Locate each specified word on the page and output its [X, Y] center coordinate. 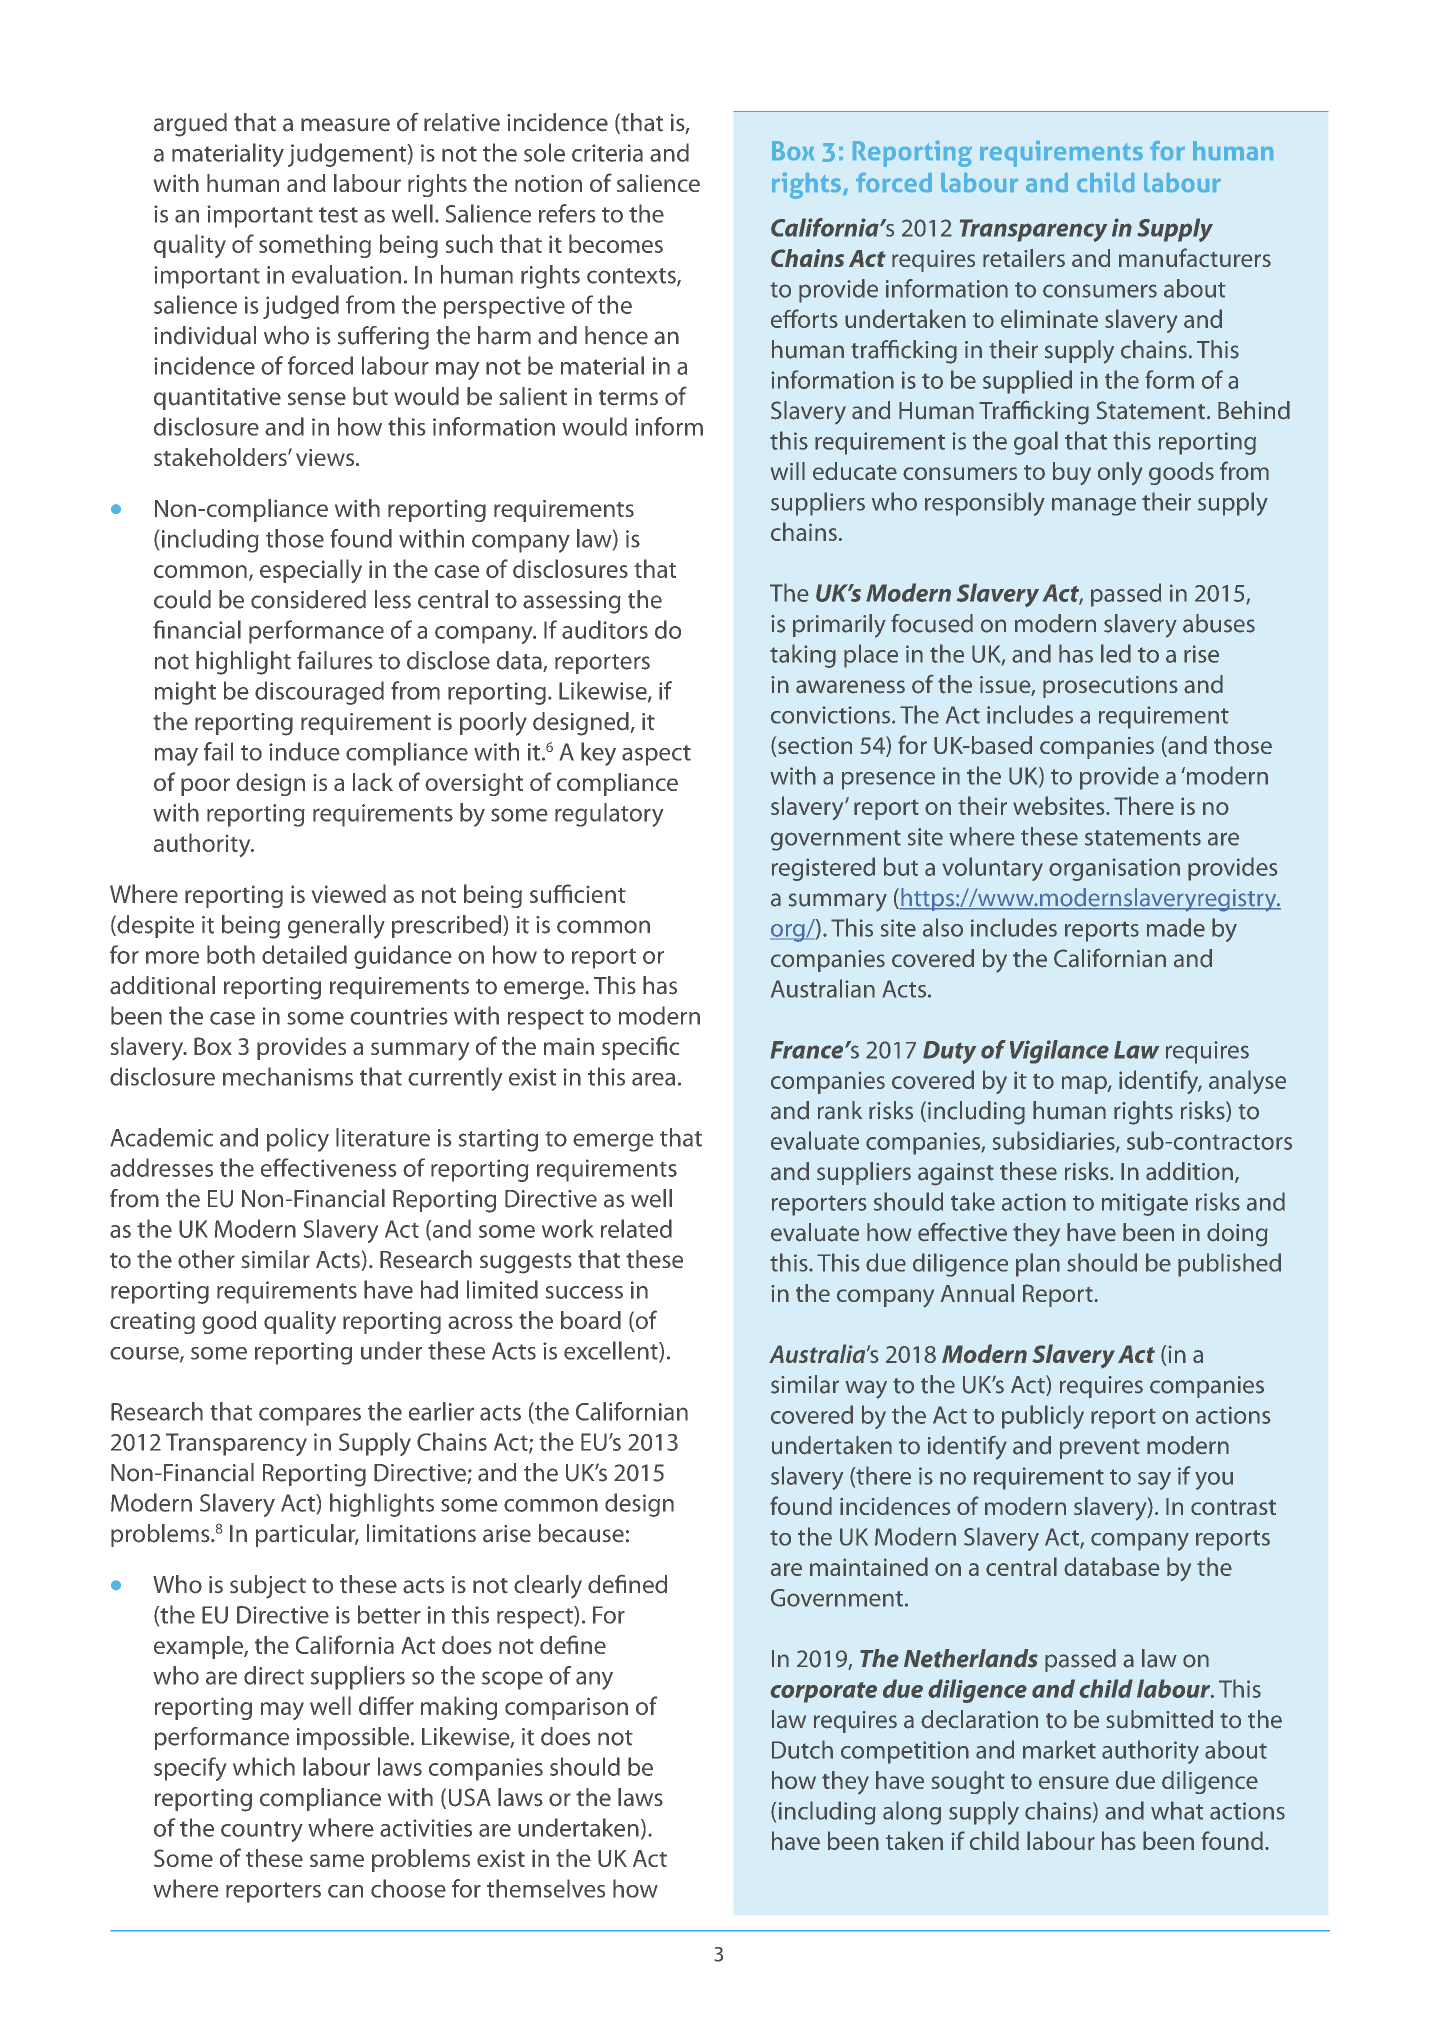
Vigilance [1059, 1052]
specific [640, 1048]
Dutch [802, 1749]
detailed [304, 954]
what [1177, 1810]
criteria [607, 153]
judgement [348, 155]
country [262, 1831]
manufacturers [1195, 257]
